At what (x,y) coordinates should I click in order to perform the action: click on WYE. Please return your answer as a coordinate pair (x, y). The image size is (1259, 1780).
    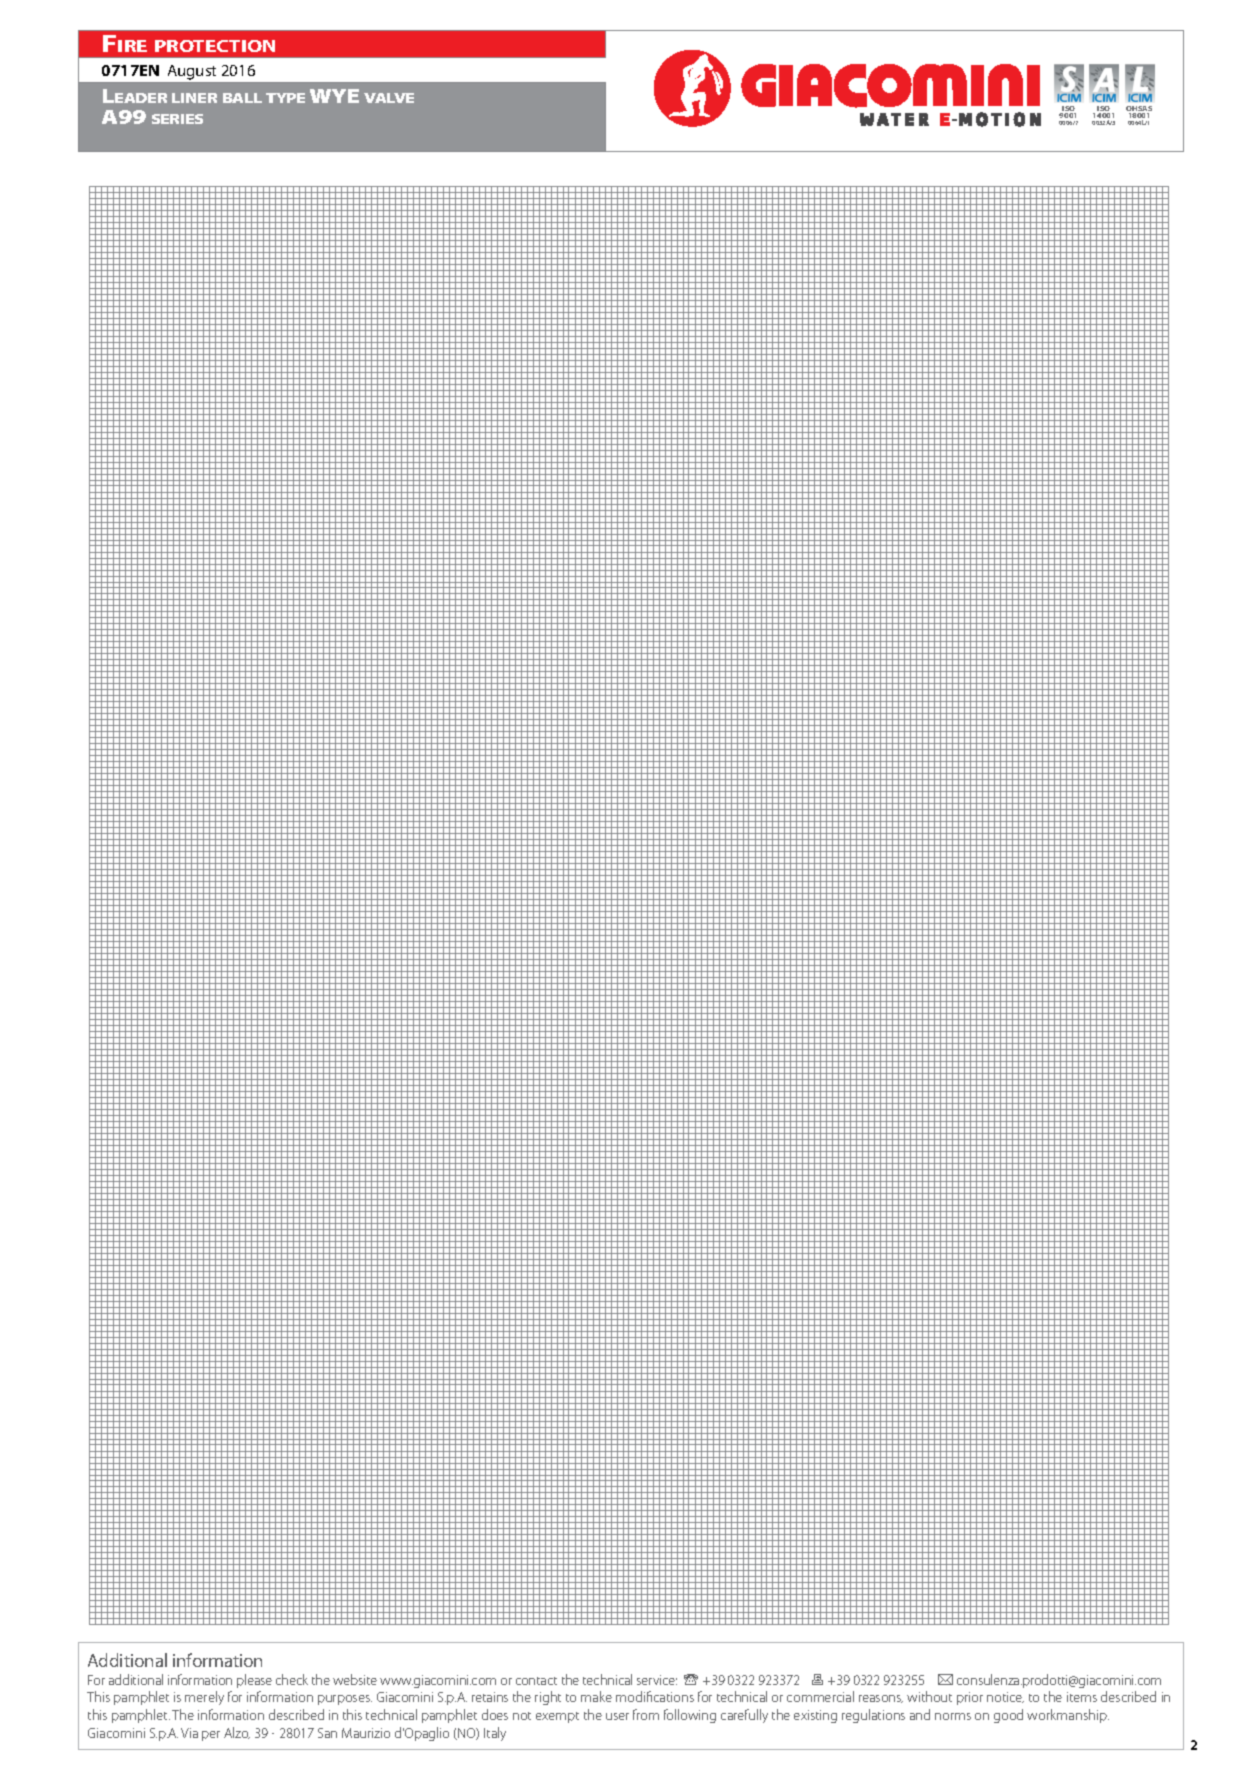
    Looking at the image, I should click on (334, 96).
